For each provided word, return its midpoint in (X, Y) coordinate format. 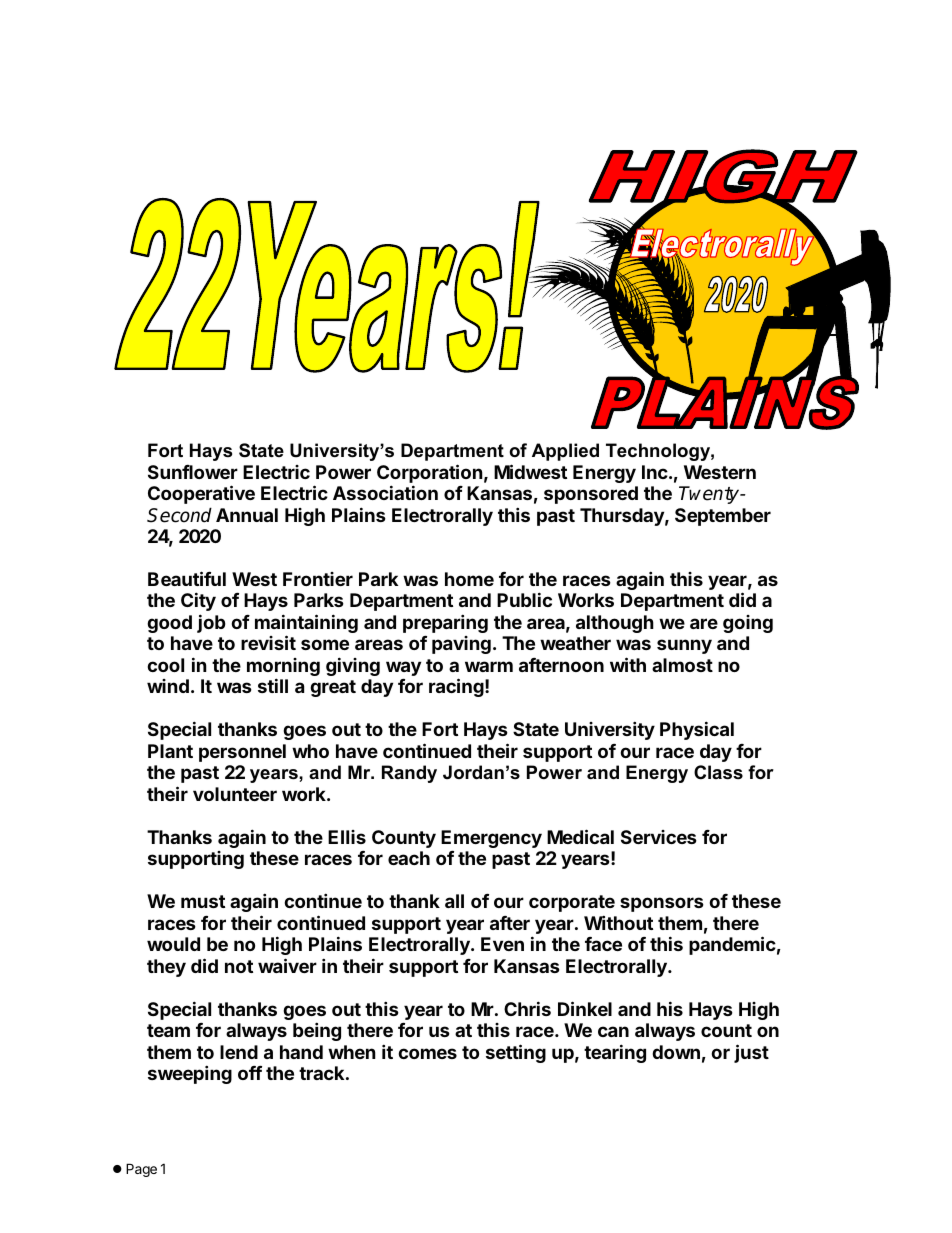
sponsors (662, 904)
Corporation (430, 473)
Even (502, 944)
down (676, 1052)
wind (168, 686)
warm (489, 666)
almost (682, 665)
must (203, 901)
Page (141, 1170)
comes (427, 1053)
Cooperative (201, 494)
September (723, 517)
